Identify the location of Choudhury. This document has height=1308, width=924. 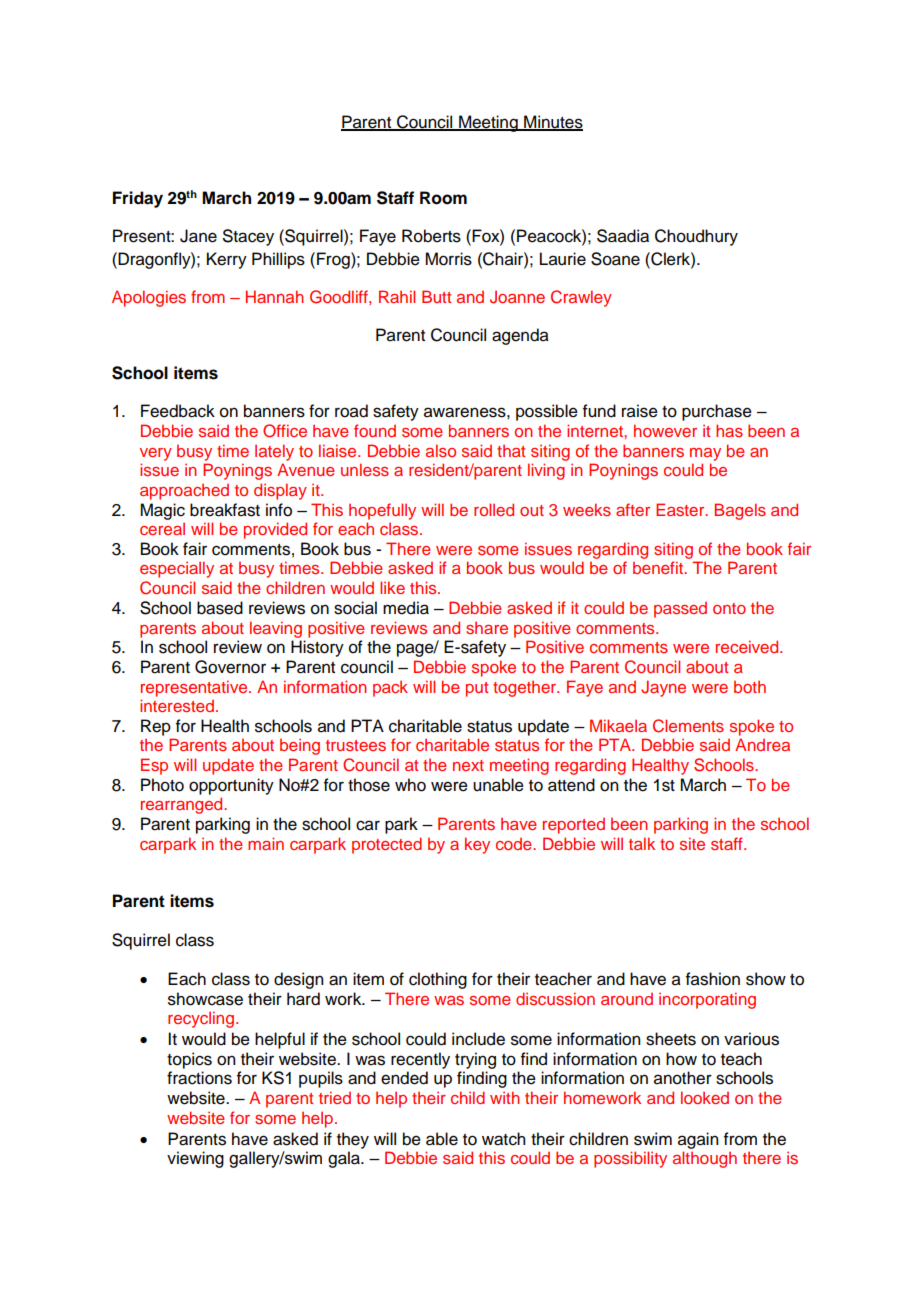
(696, 237).
